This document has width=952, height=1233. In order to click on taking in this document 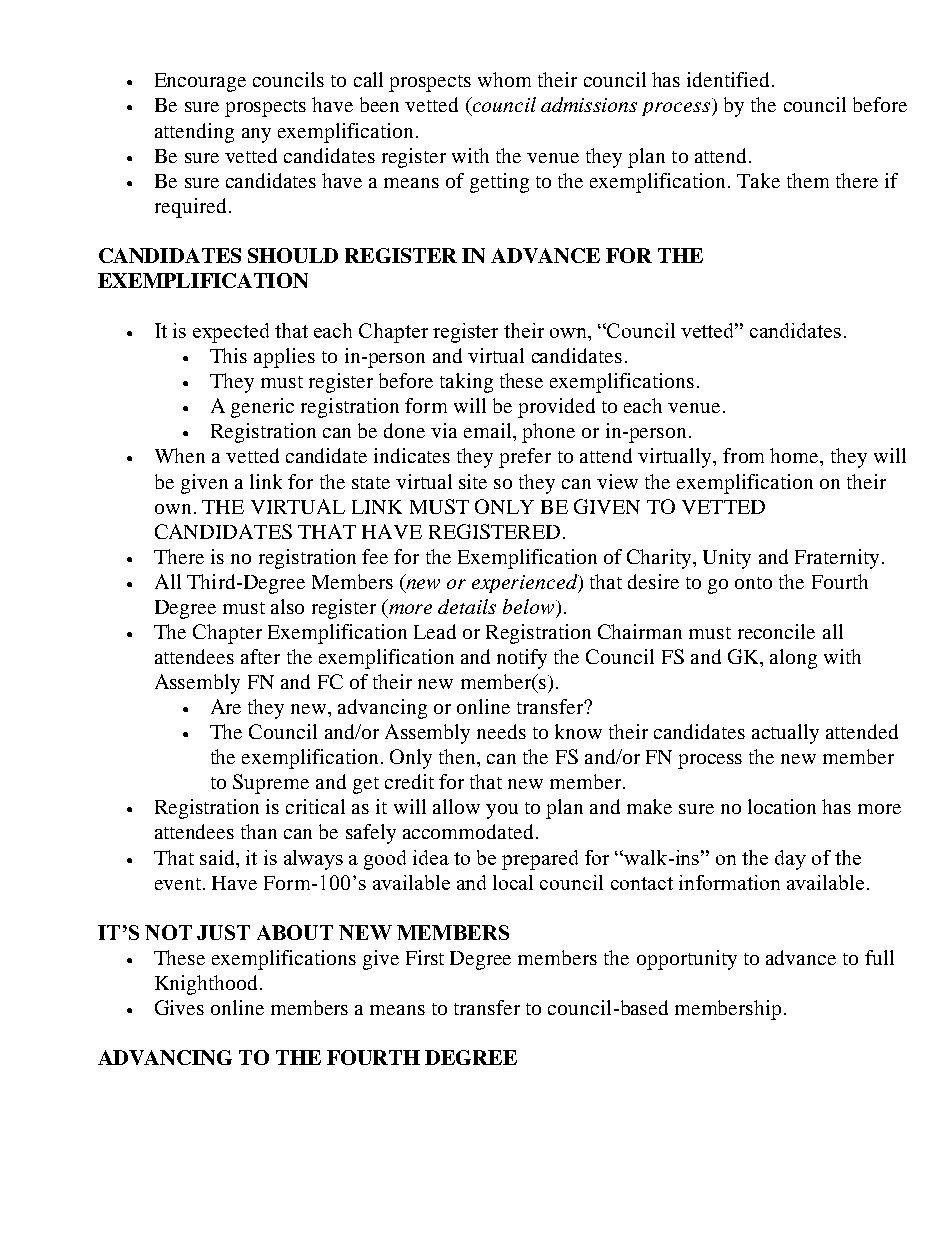, I will do `click(466, 383)`.
